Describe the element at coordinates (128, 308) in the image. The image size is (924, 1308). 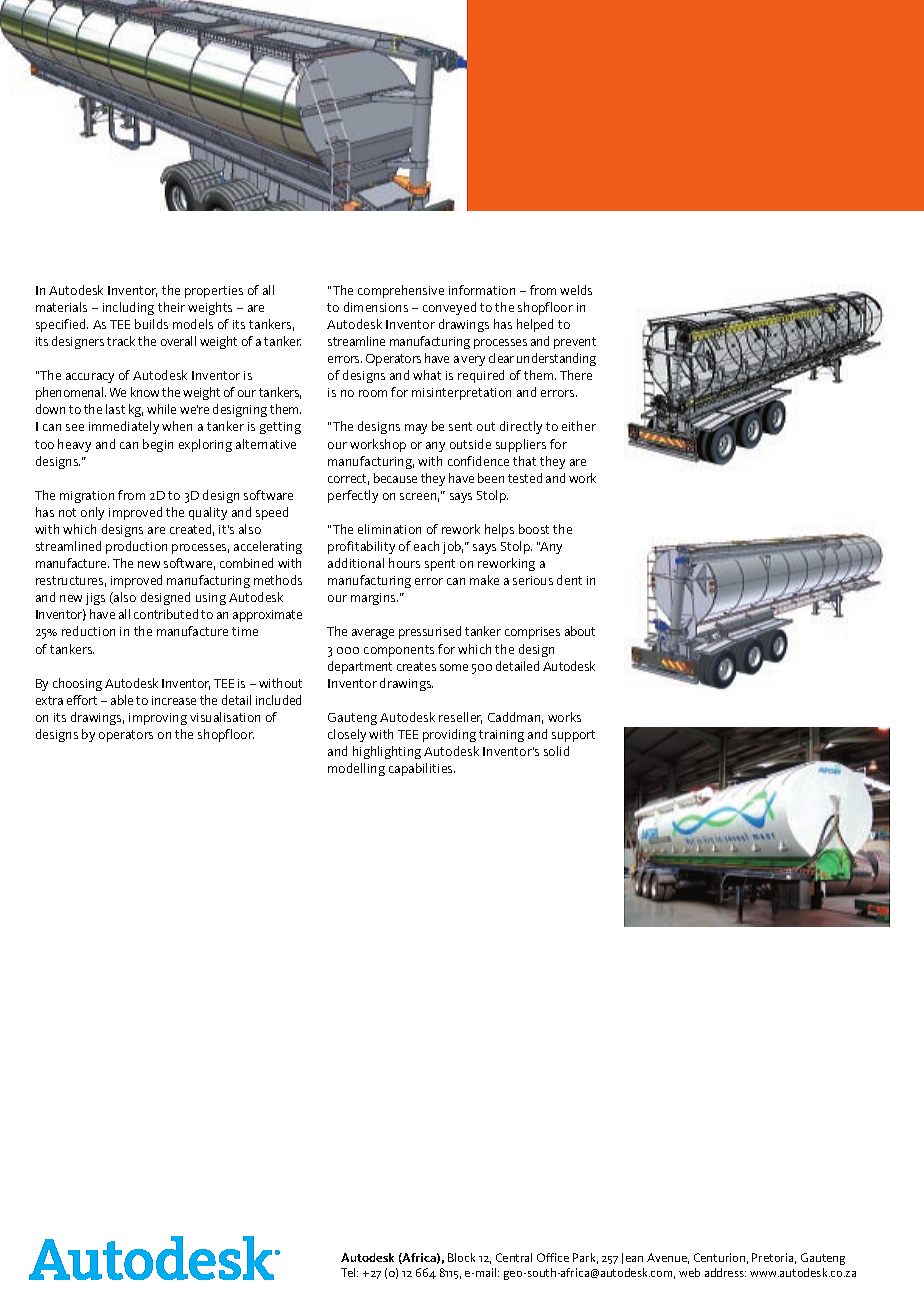
I see `including` at that location.
